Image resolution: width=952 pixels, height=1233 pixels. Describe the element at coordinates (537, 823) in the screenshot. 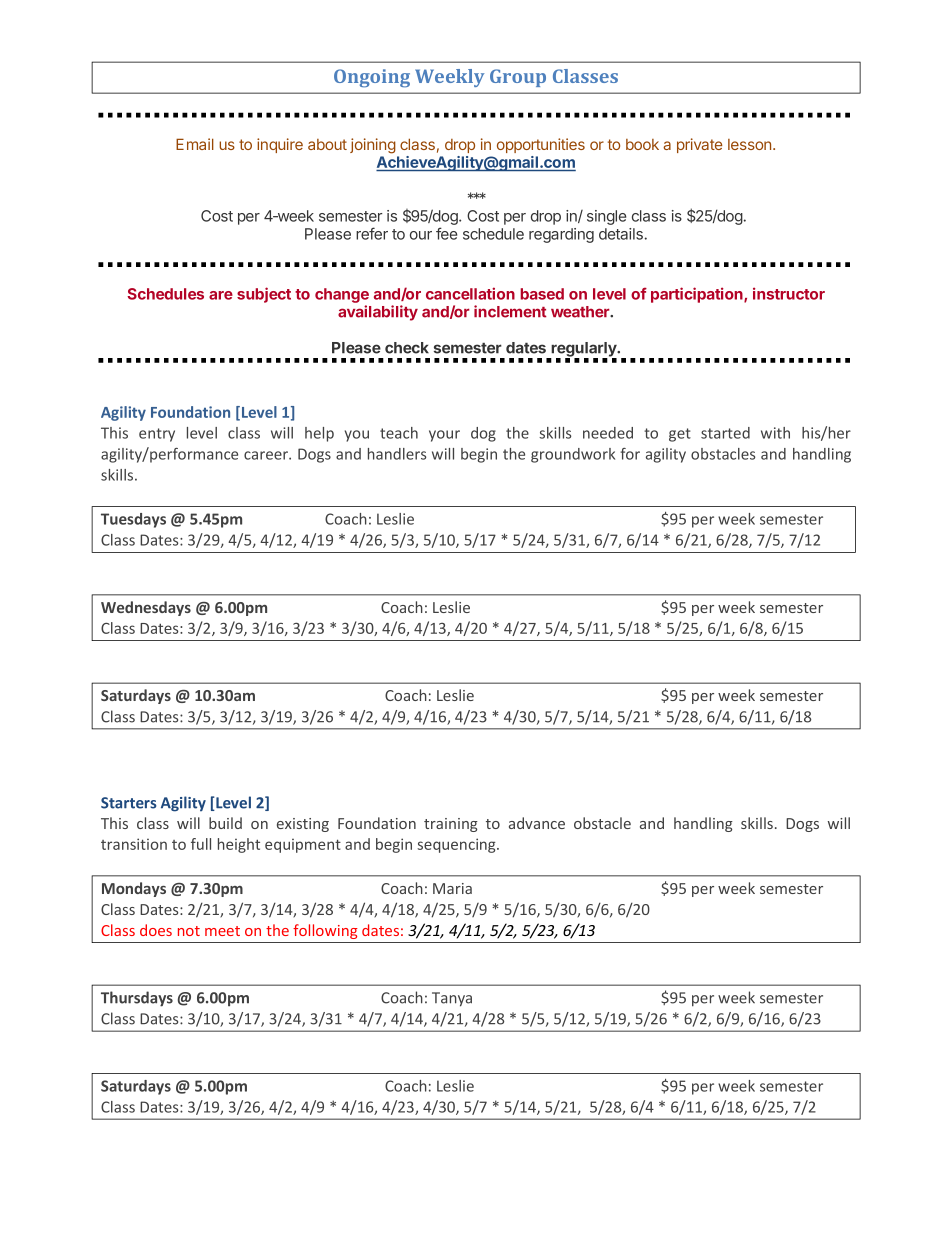

I see `advance` at that location.
